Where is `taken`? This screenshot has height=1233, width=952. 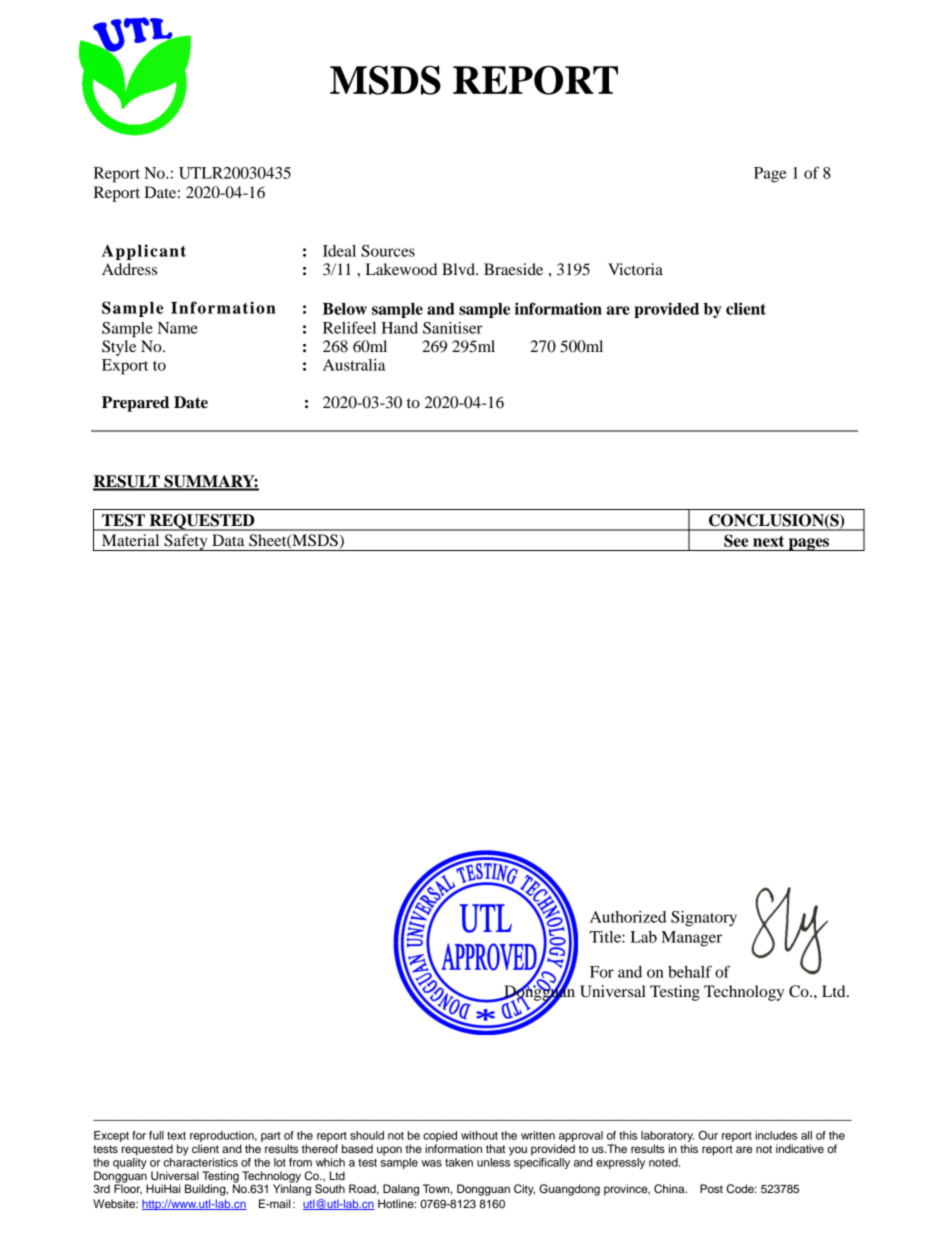
taken is located at coordinates (459, 1162).
